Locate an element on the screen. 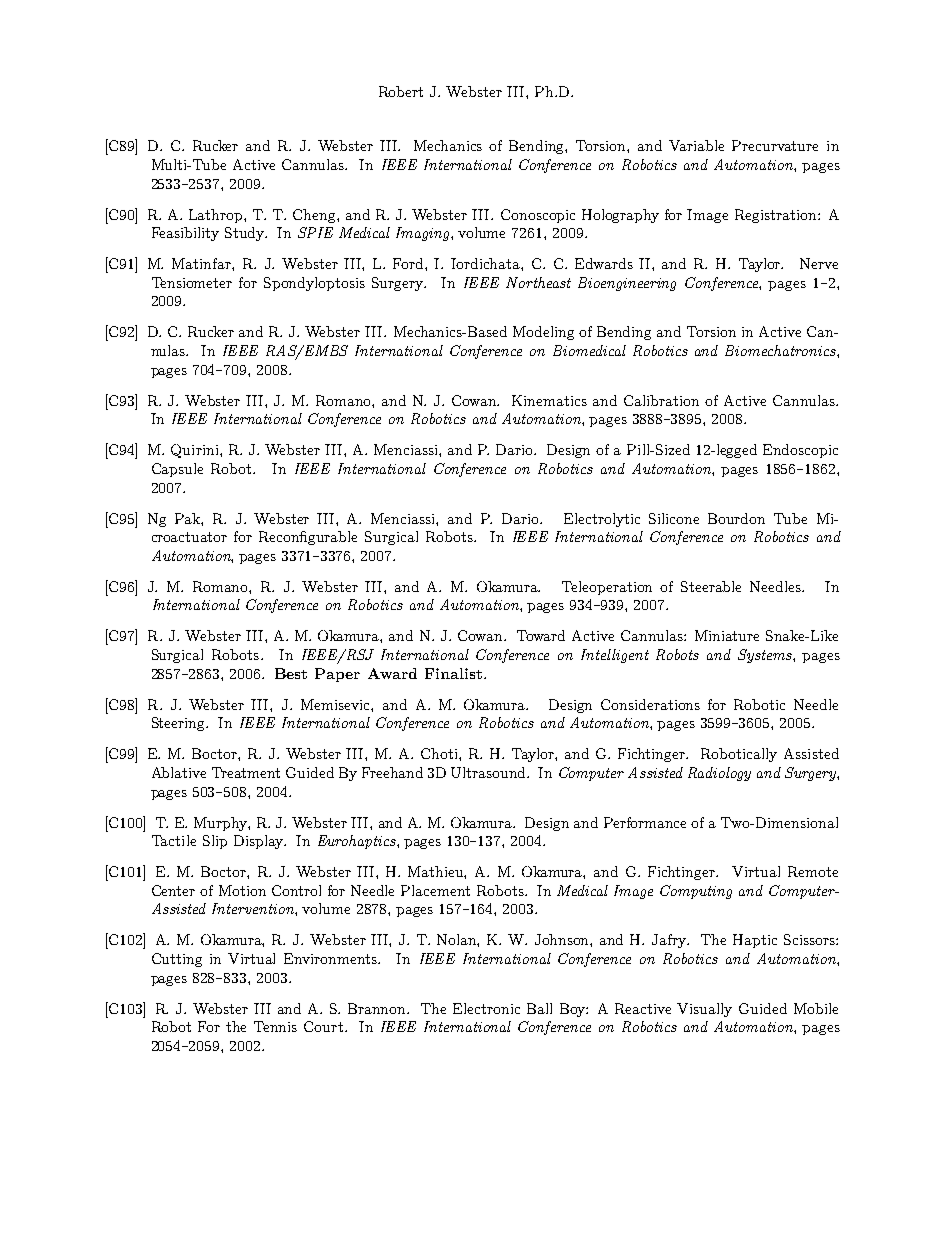 This screenshot has width=952, height=1233. Tennis is located at coordinates (275, 1026).
